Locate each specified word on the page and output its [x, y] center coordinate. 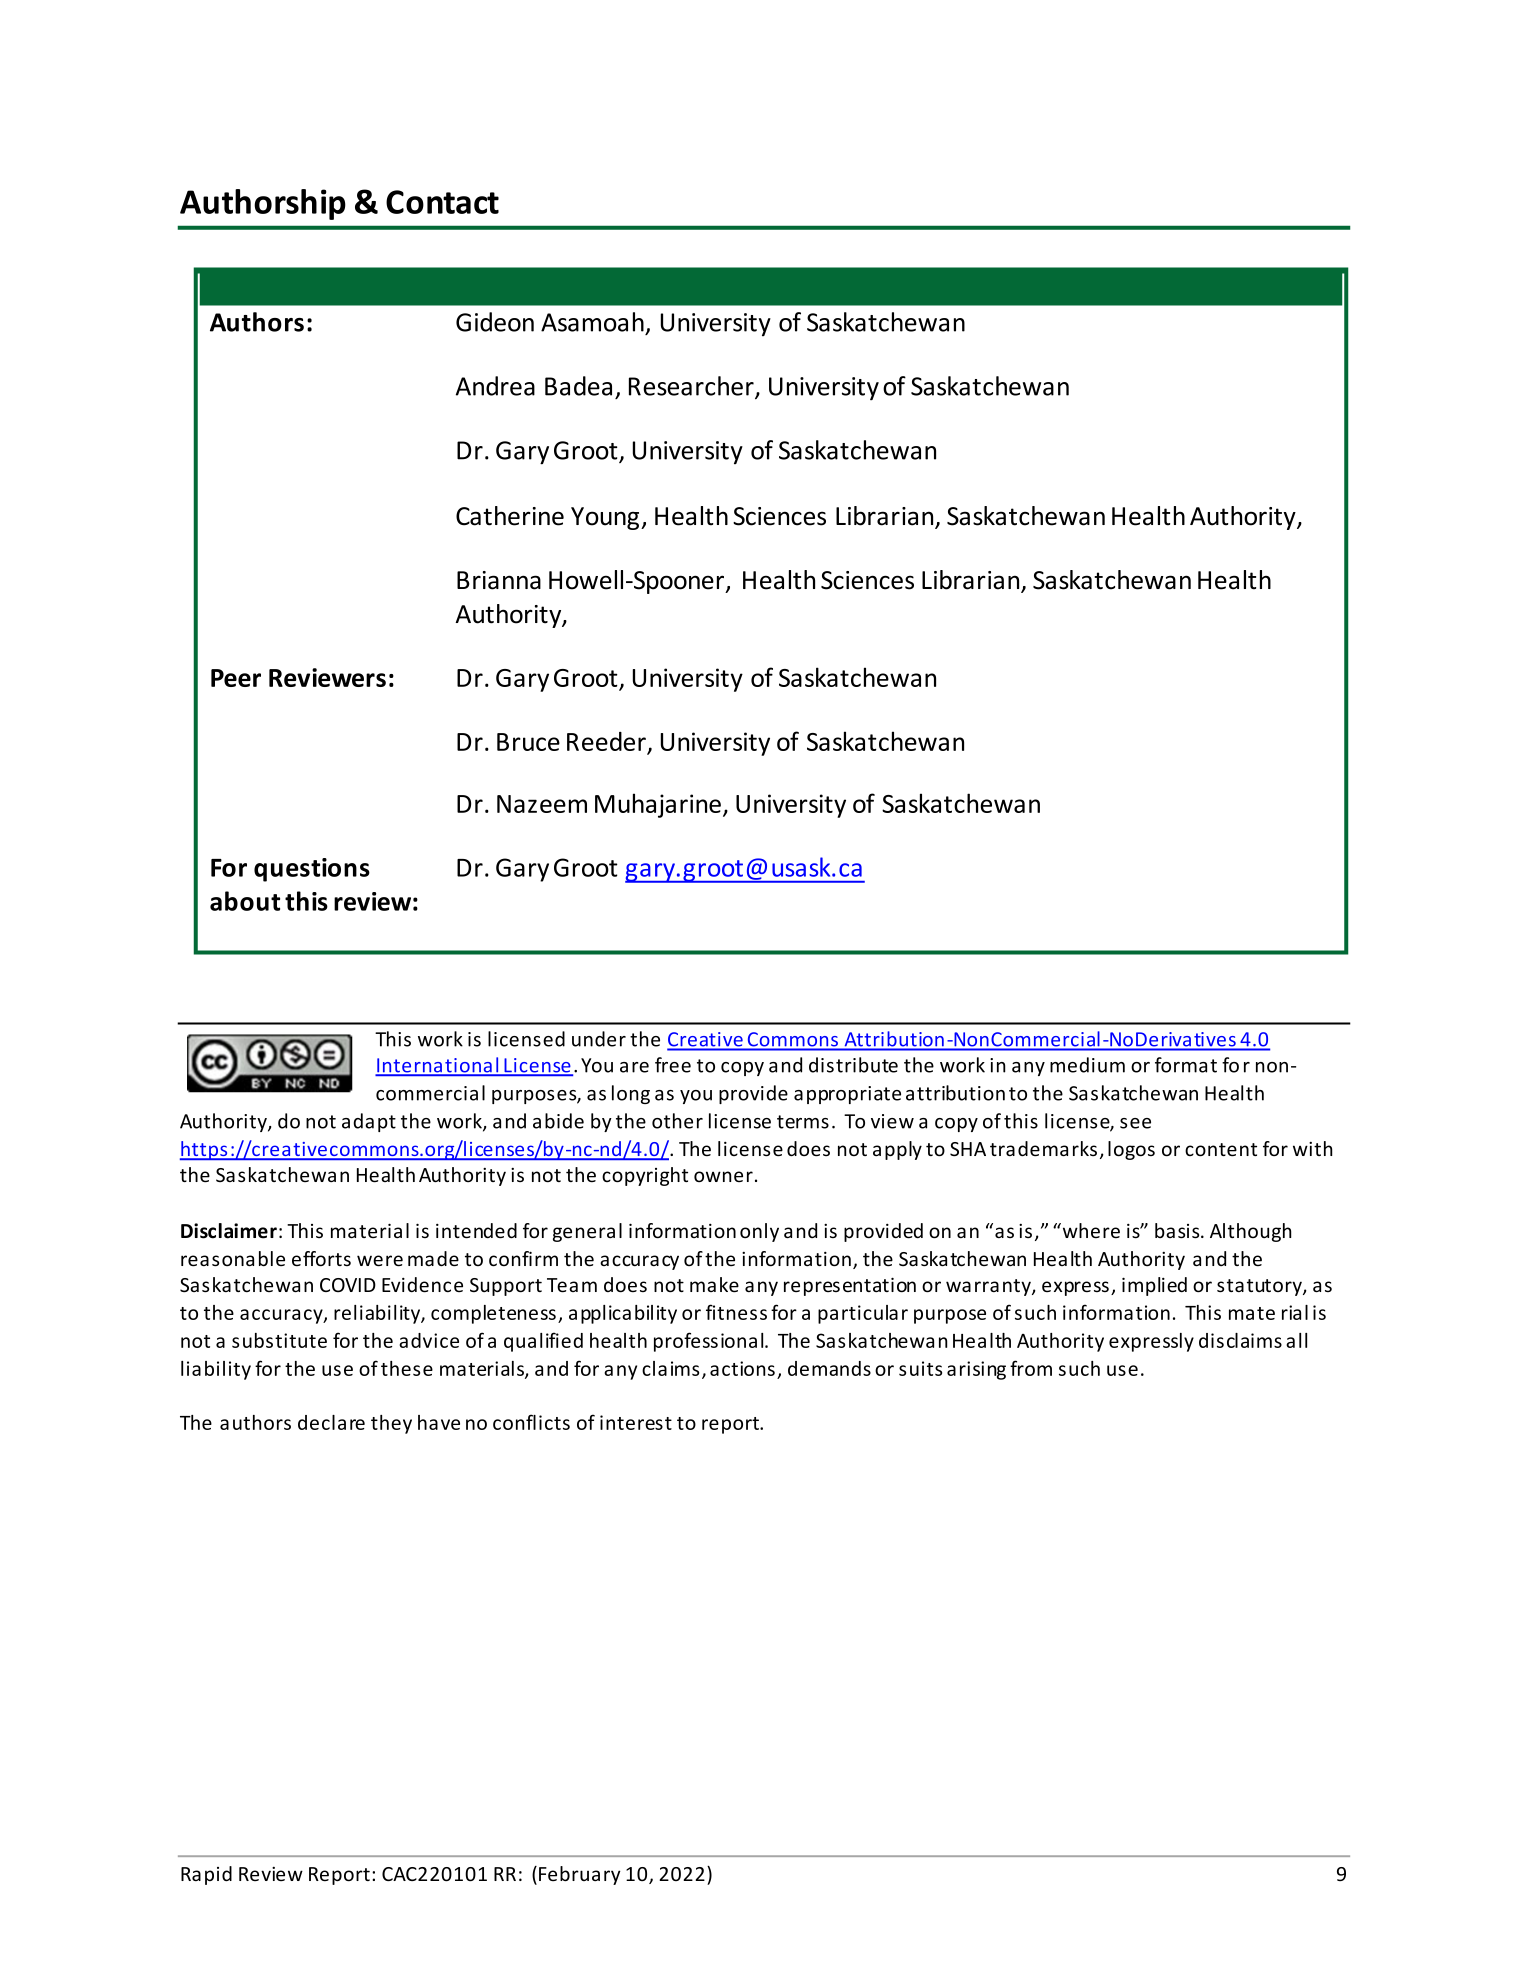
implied [1154, 1286]
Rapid [206, 1875]
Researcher [692, 387]
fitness [736, 1312]
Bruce [528, 742]
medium [1087, 1065]
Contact [442, 202]
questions [312, 870]
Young [606, 518]
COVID [348, 1285]
